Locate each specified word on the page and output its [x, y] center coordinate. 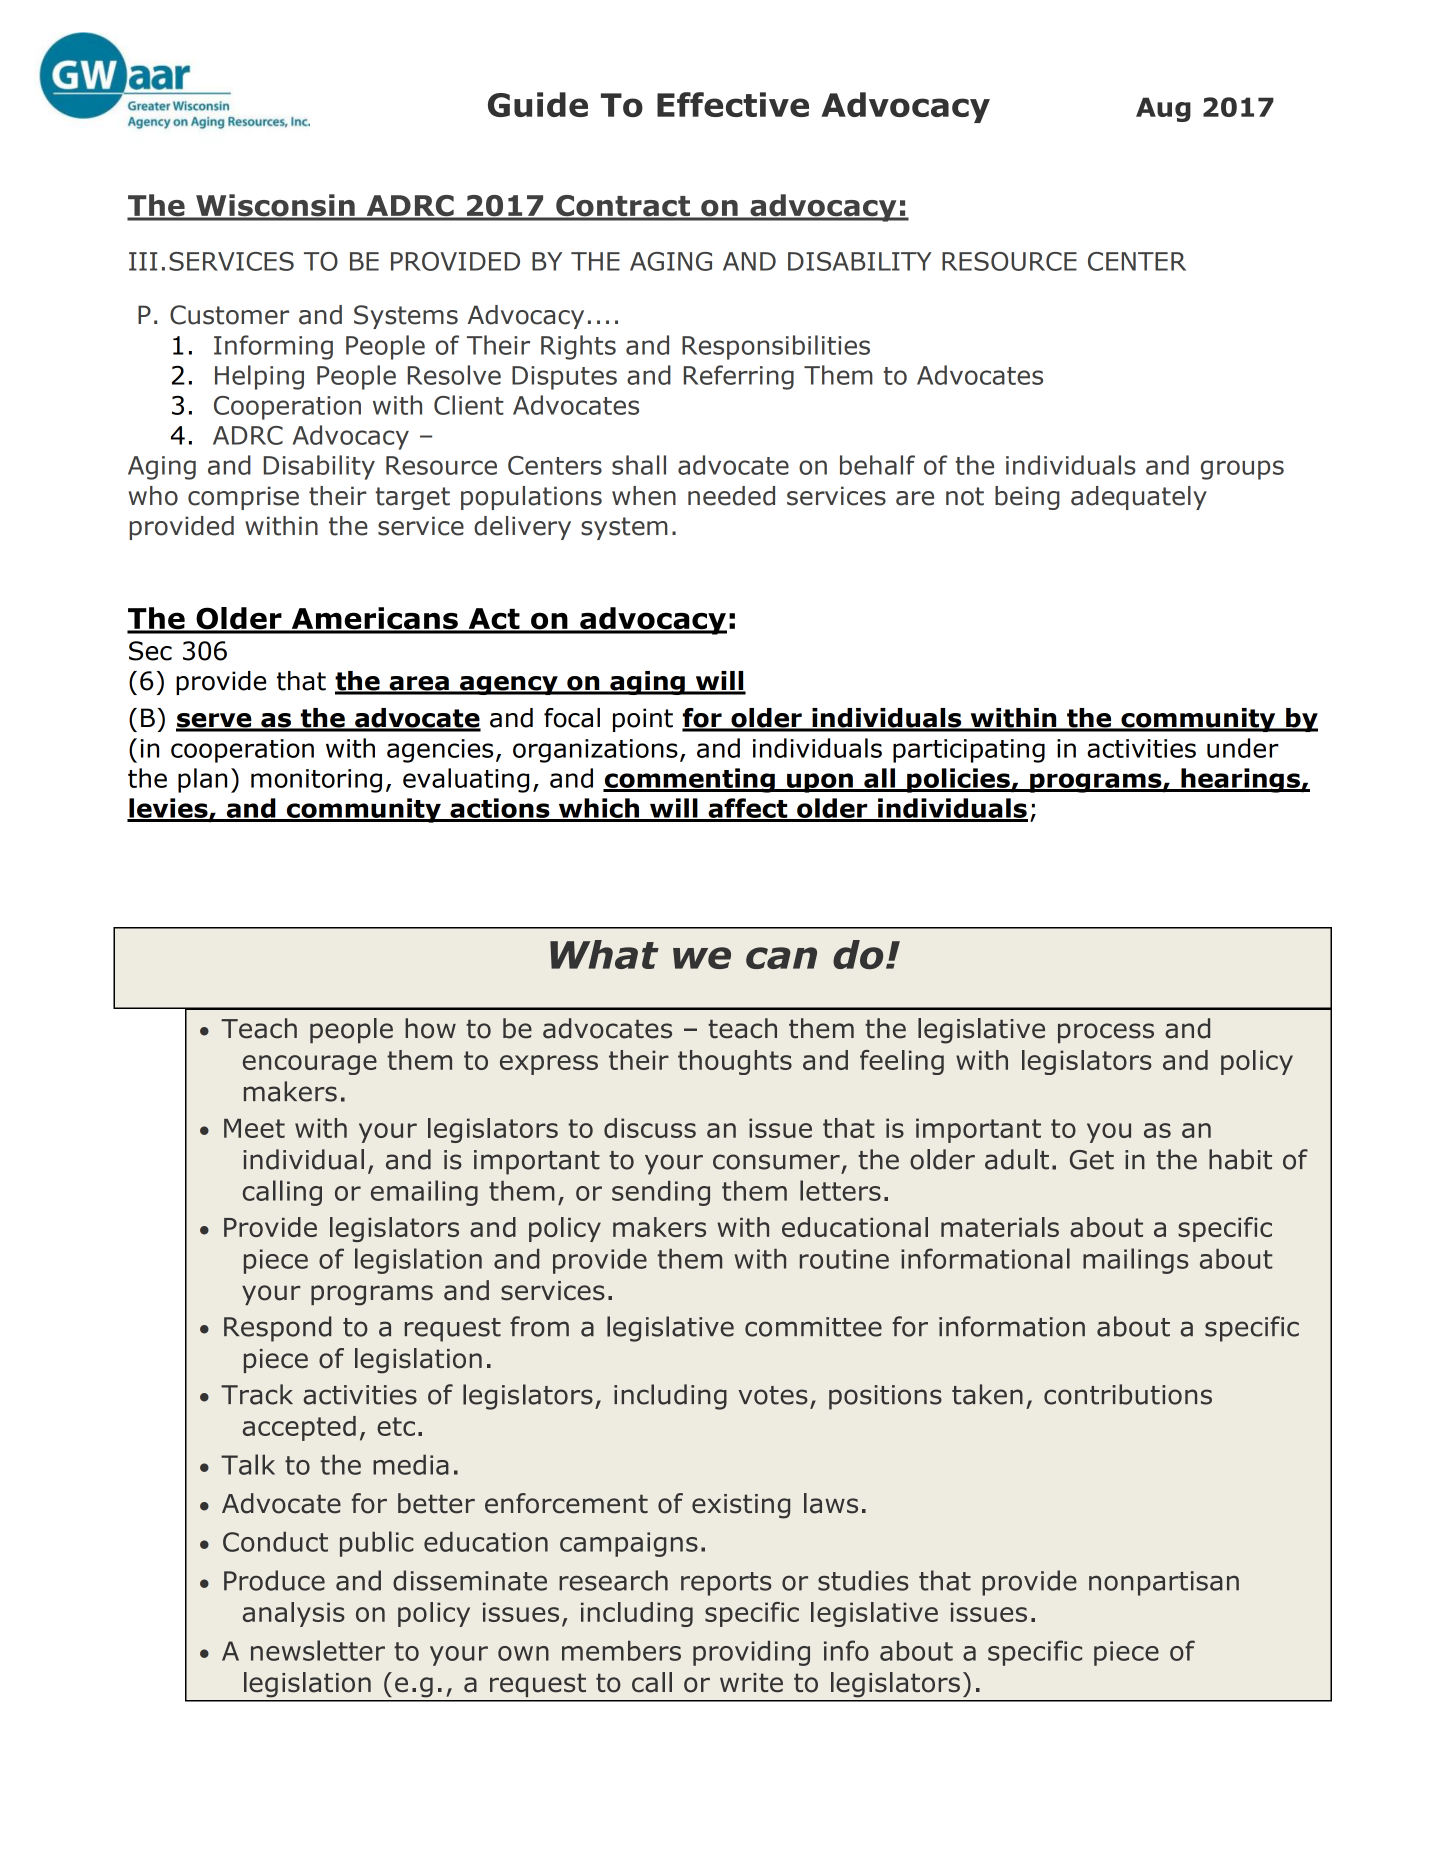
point [643, 720]
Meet [254, 1128]
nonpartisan [1164, 1583]
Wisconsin [275, 206]
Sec [150, 651]
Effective [733, 104]
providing [751, 1653]
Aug [1163, 109]
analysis [294, 1614]
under [1243, 748]
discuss [650, 1128]
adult [1017, 1159]
